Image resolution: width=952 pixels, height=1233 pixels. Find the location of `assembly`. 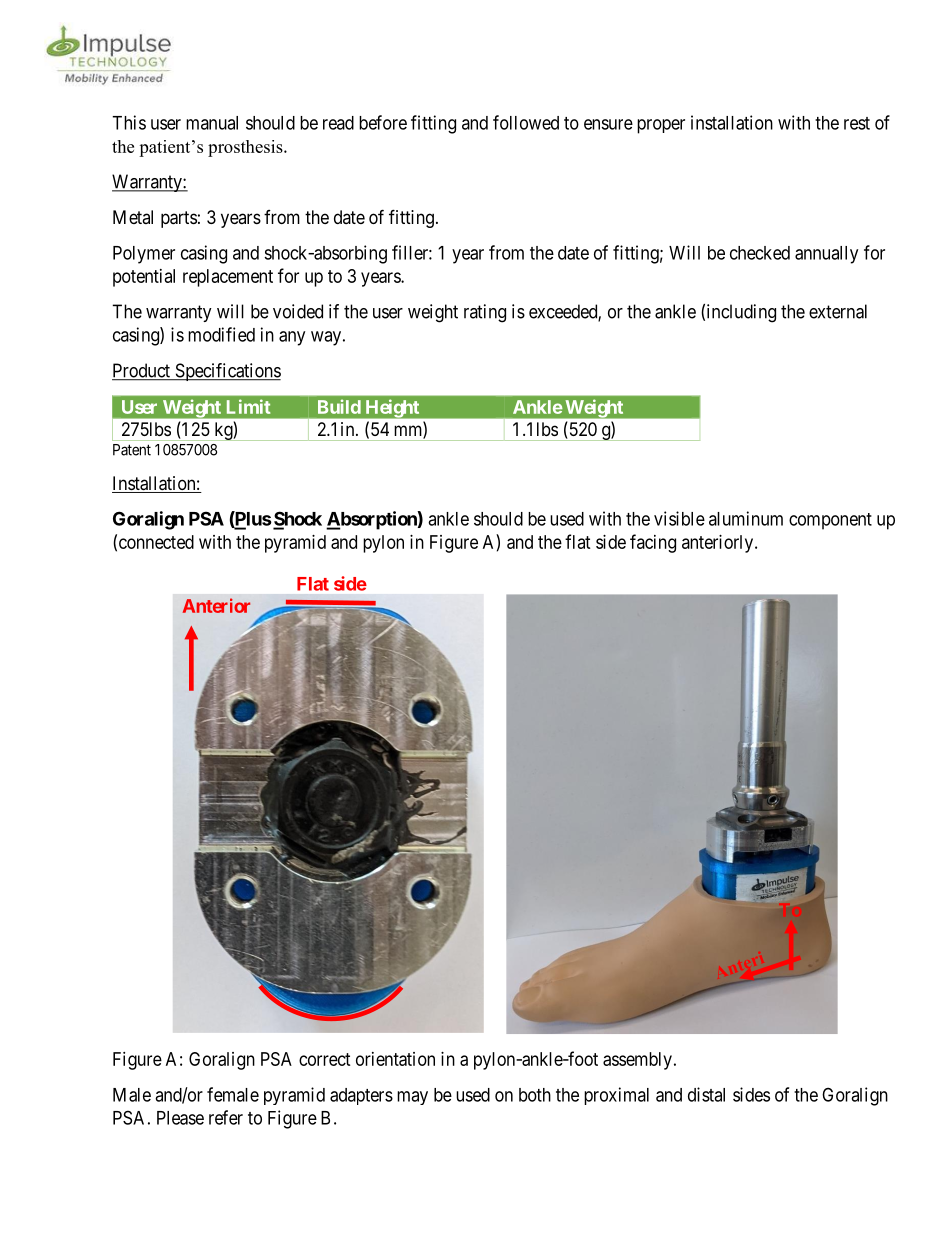

assembly is located at coordinates (637, 1061).
